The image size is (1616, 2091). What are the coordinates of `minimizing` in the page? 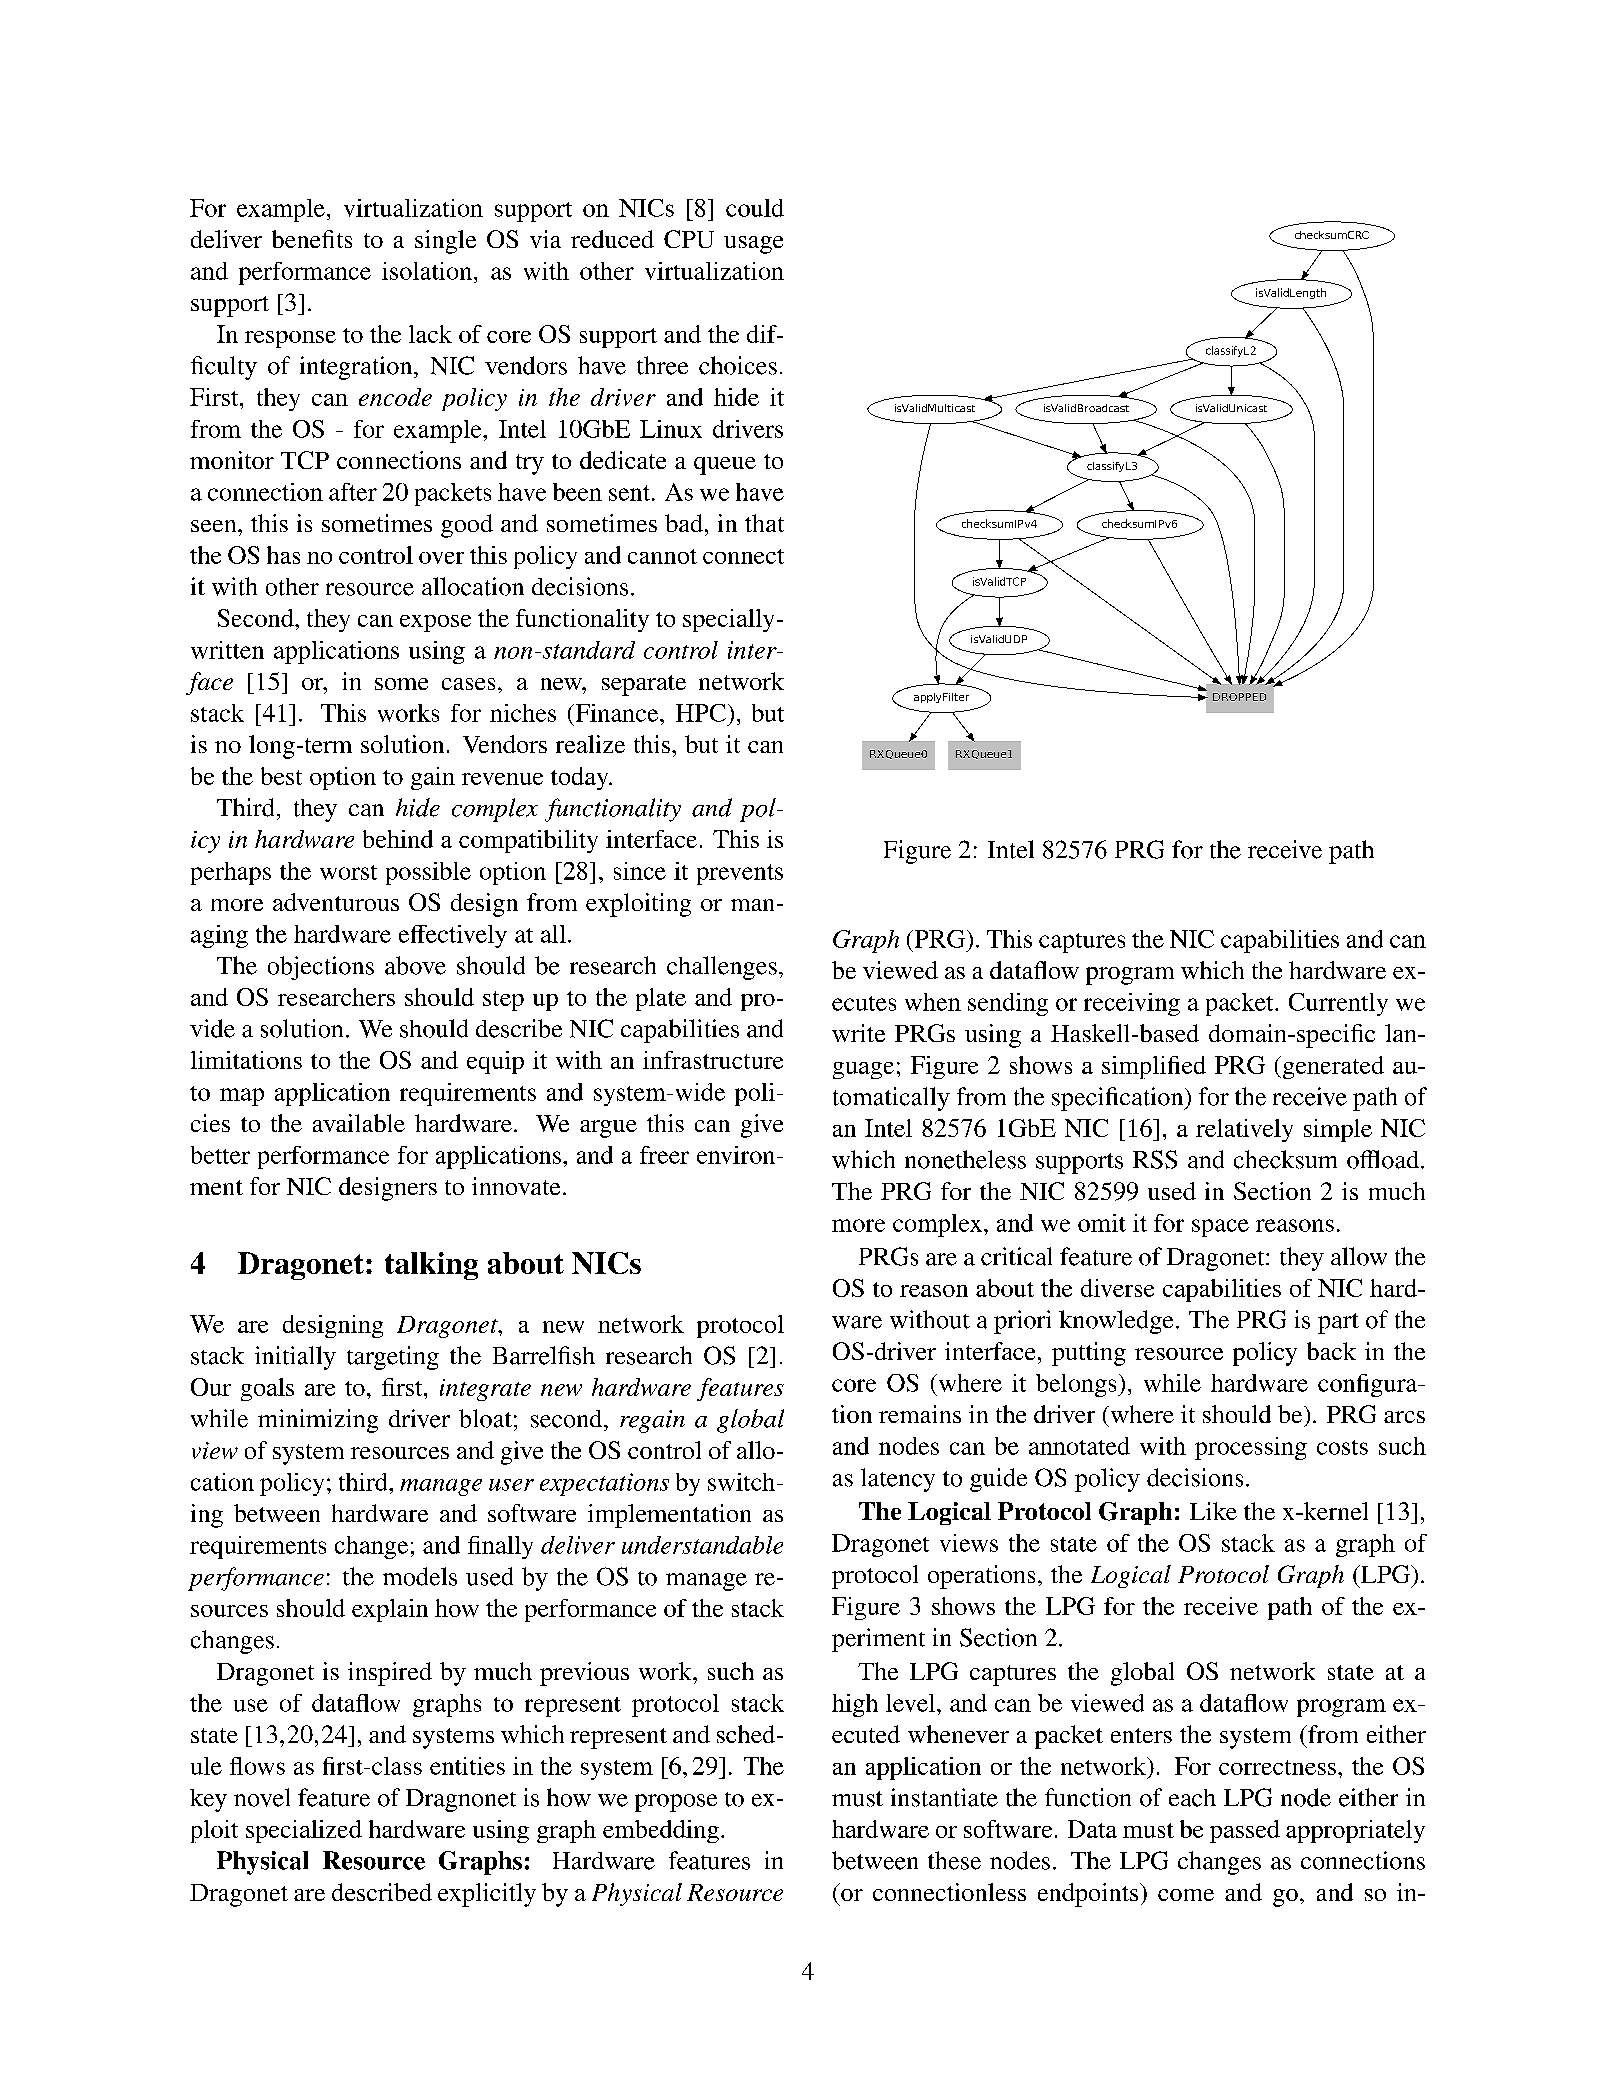 It's located at (318, 1421).
